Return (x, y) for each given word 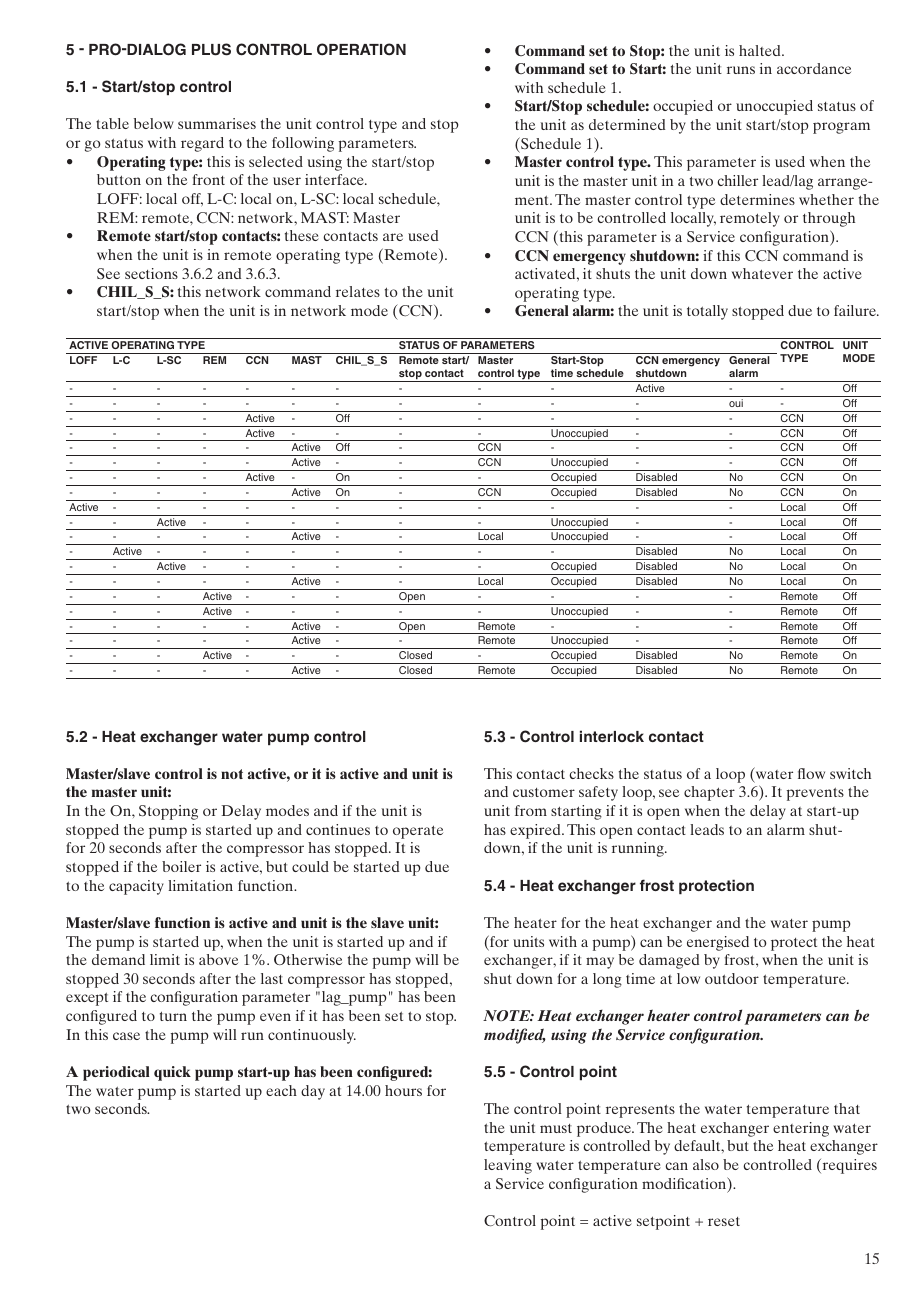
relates (358, 291)
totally (707, 312)
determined (627, 124)
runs (741, 70)
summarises (217, 123)
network (233, 291)
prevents (815, 794)
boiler (181, 866)
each (281, 1090)
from (531, 810)
